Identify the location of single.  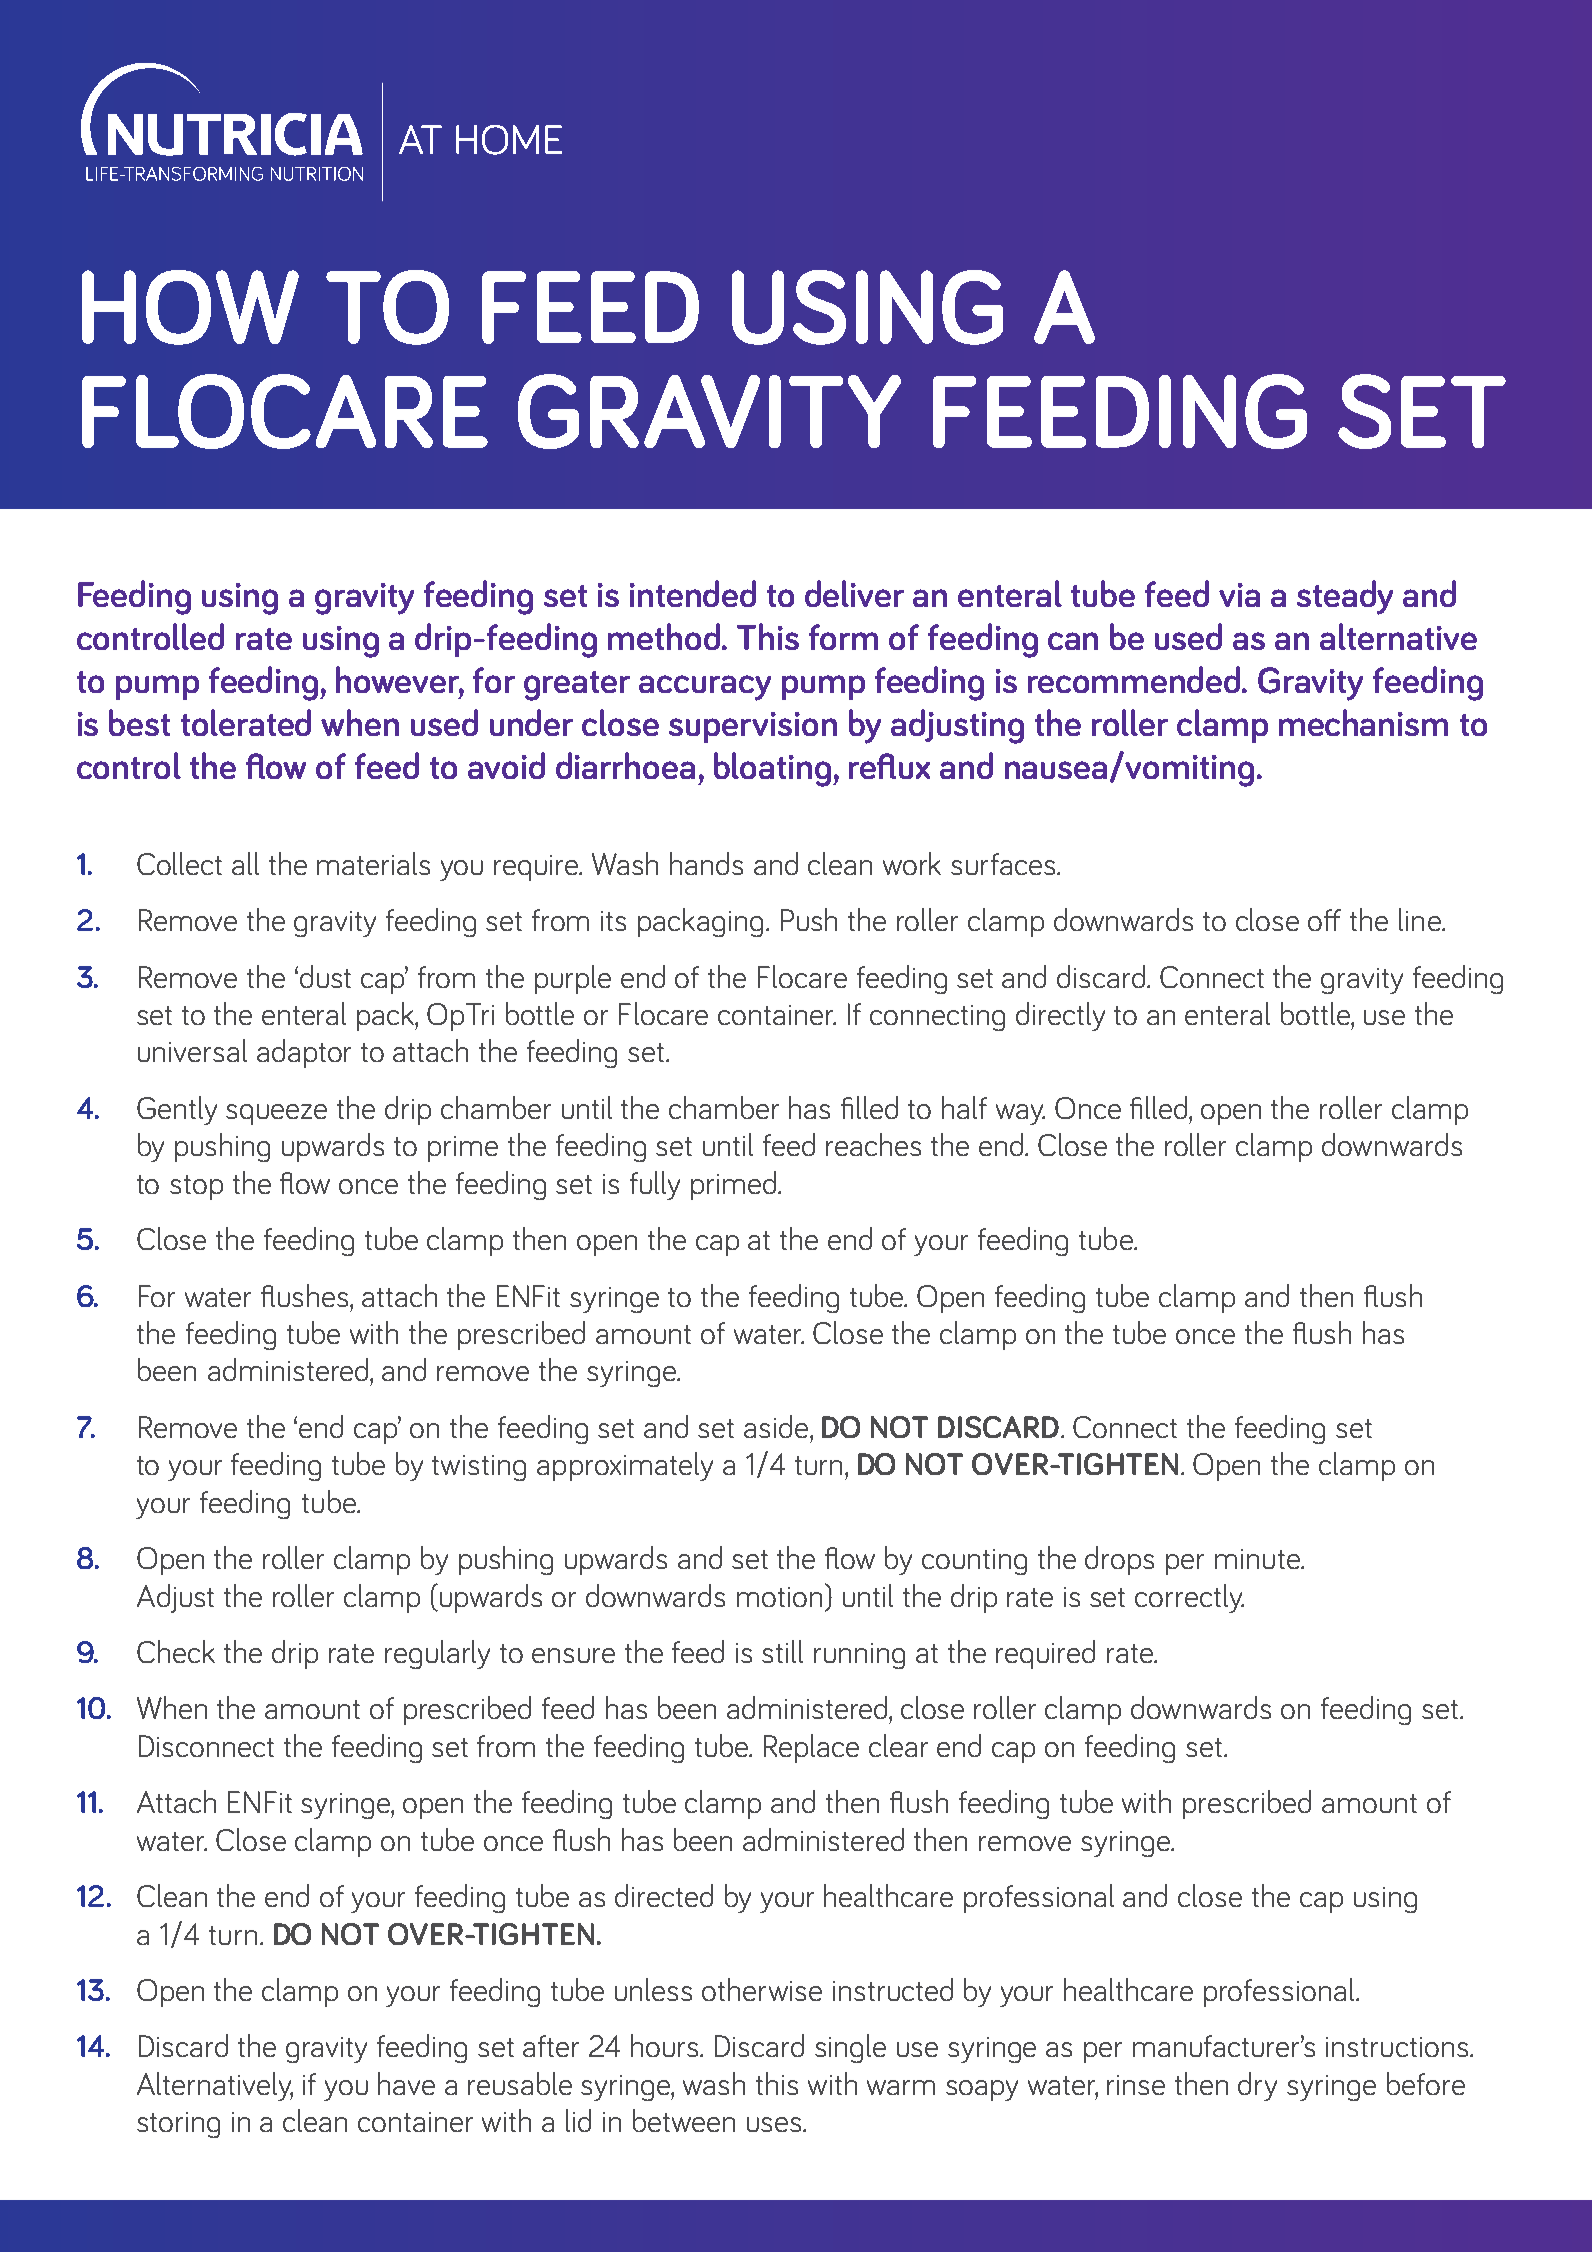
(850, 2048).
